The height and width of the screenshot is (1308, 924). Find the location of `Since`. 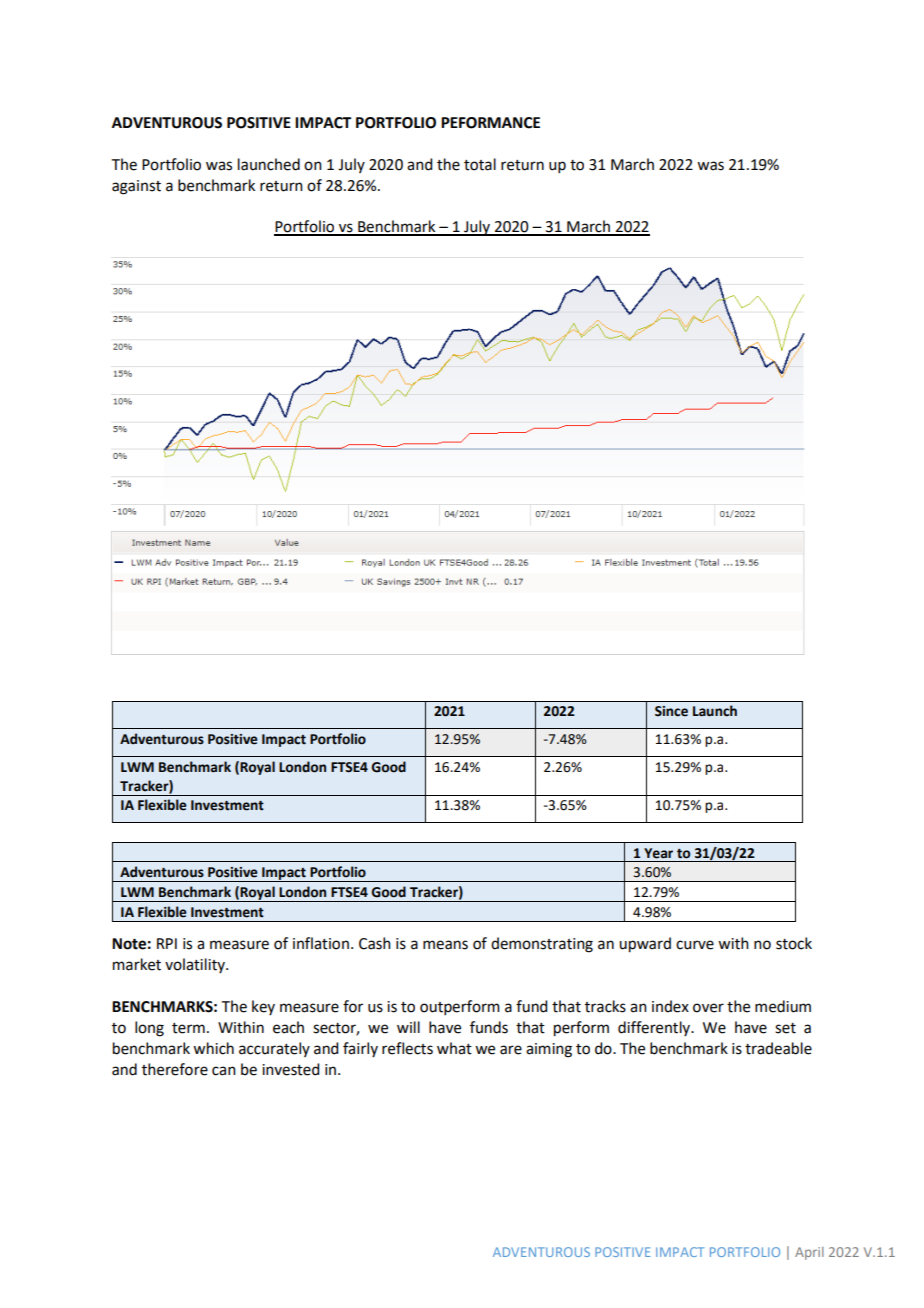

Since is located at coordinates (671, 711).
